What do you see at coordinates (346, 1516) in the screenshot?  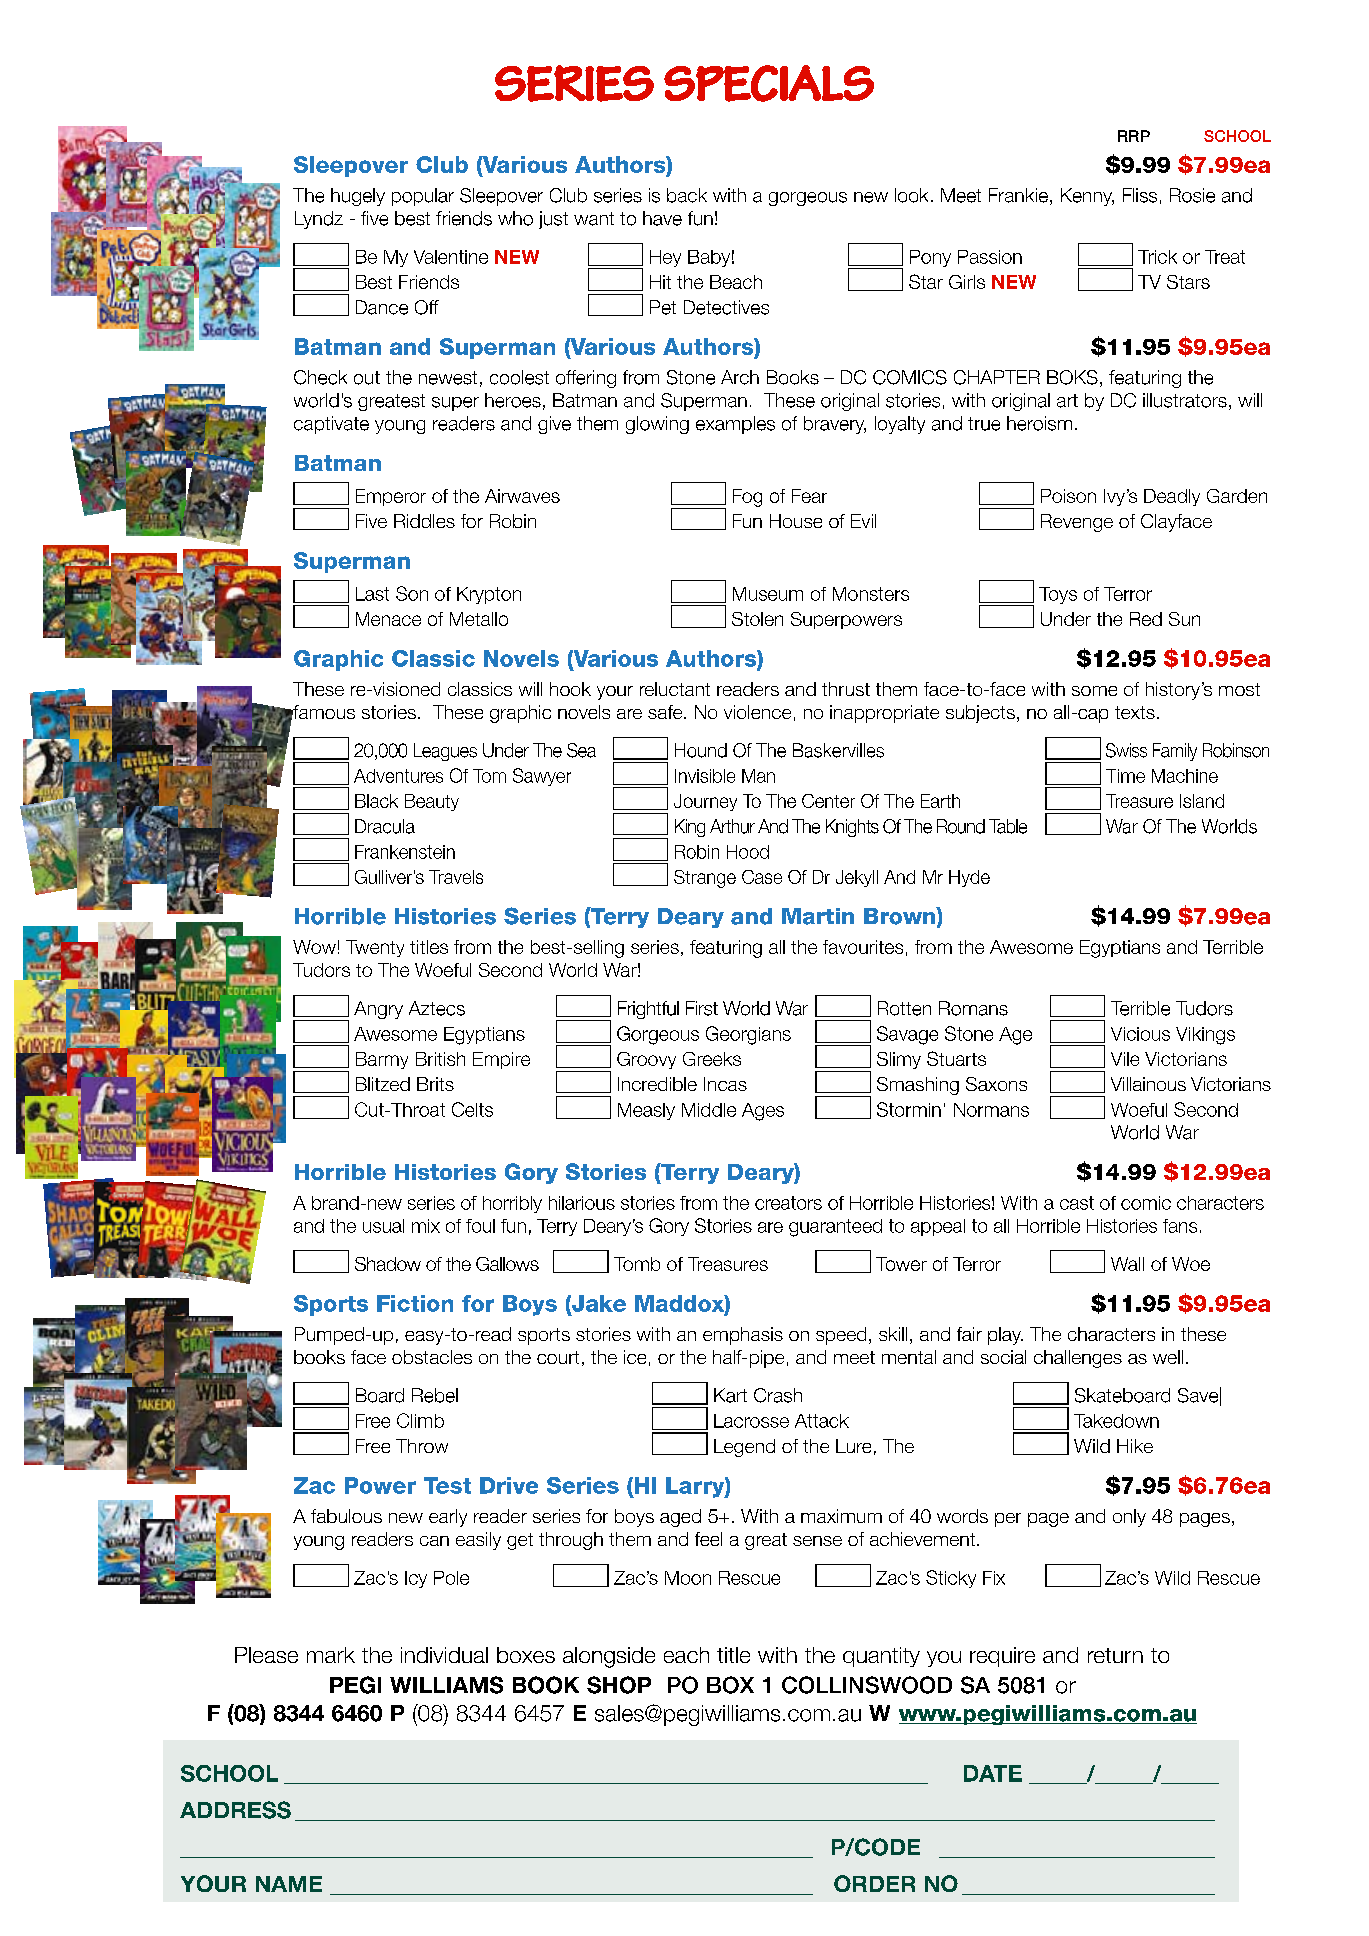 I see `fabulous` at bounding box center [346, 1516].
